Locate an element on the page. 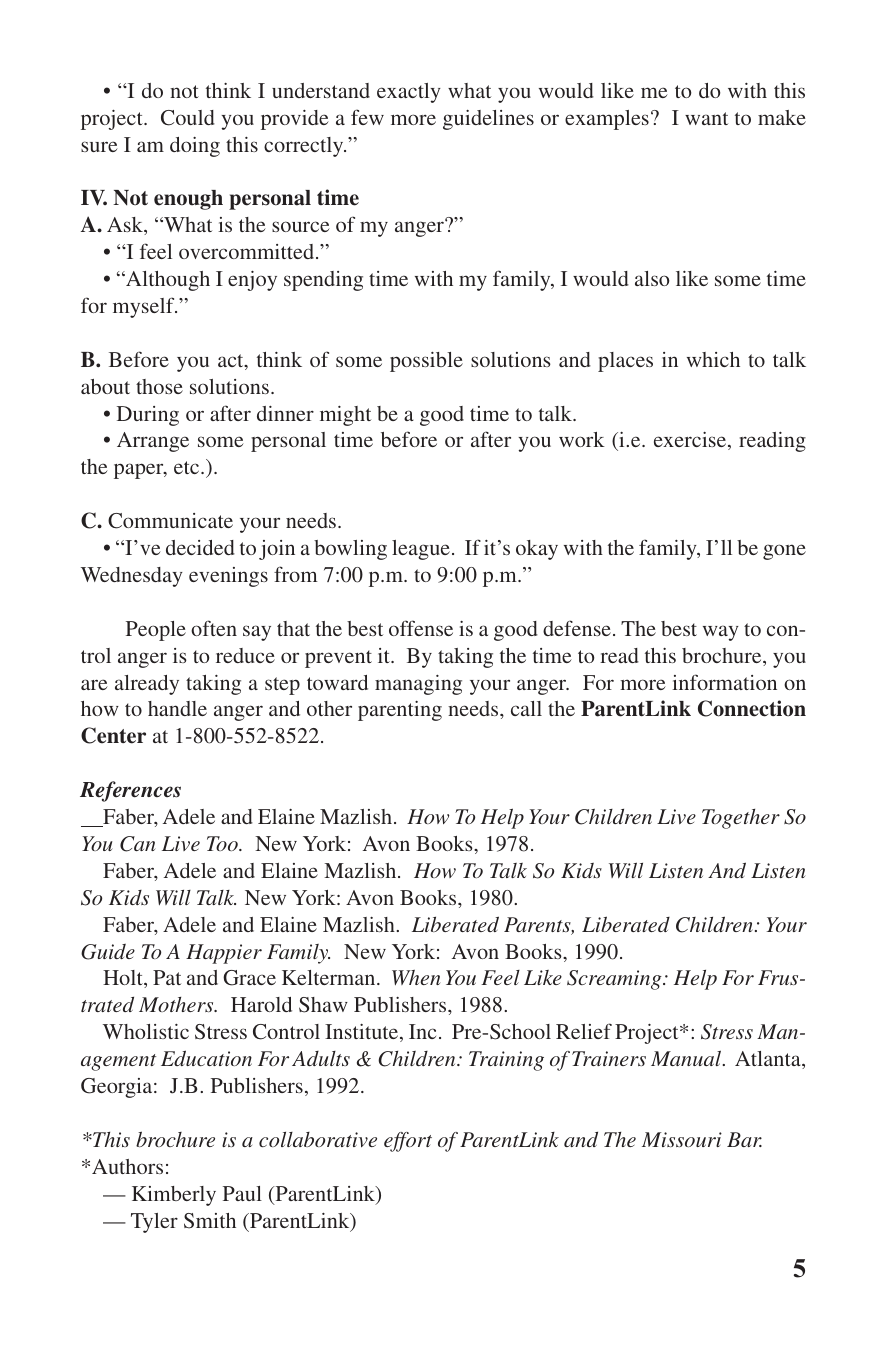  effort is located at coordinates (408, 1142).
